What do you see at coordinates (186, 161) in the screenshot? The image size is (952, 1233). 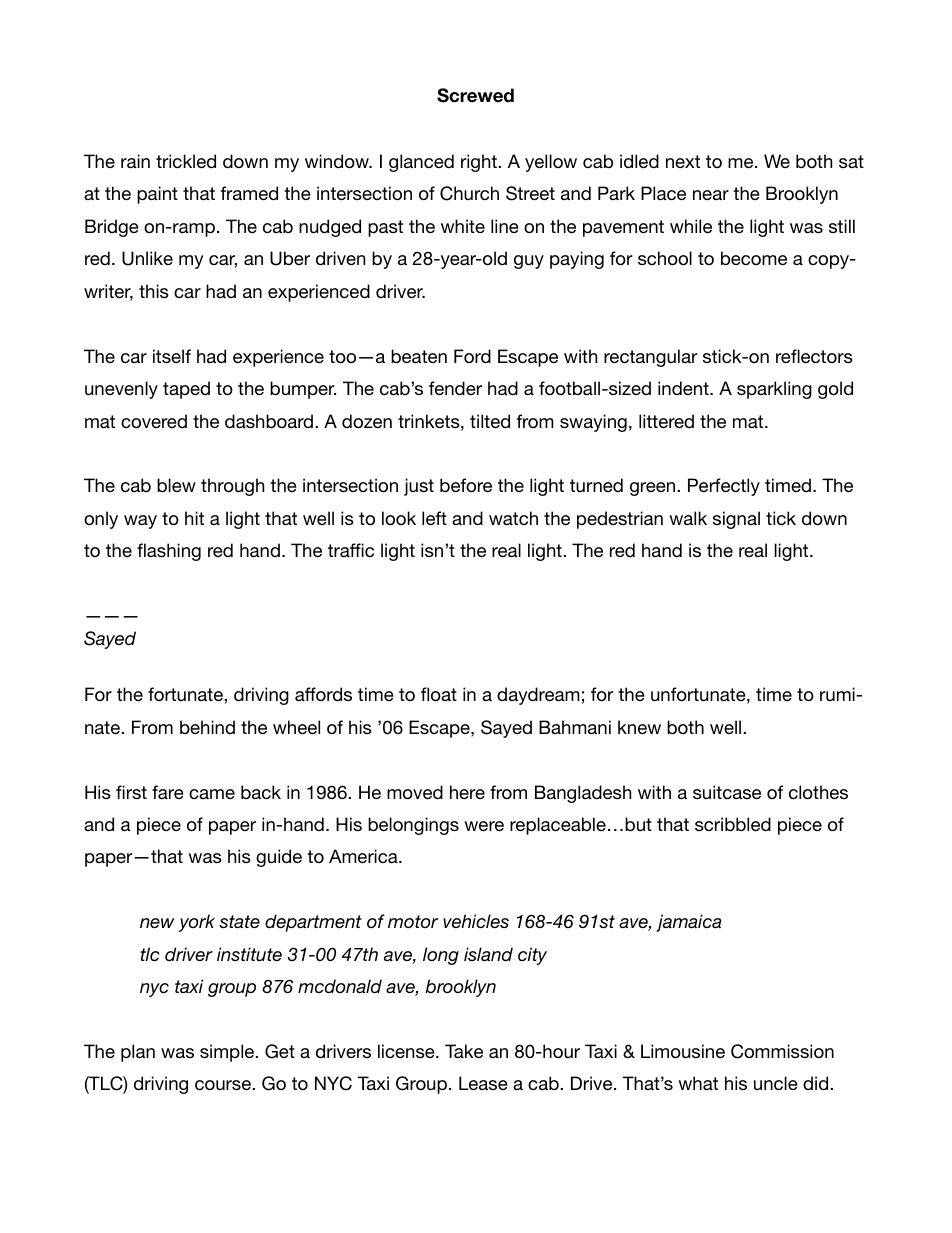 I see `trickled` at bounding box center [186, 161].
